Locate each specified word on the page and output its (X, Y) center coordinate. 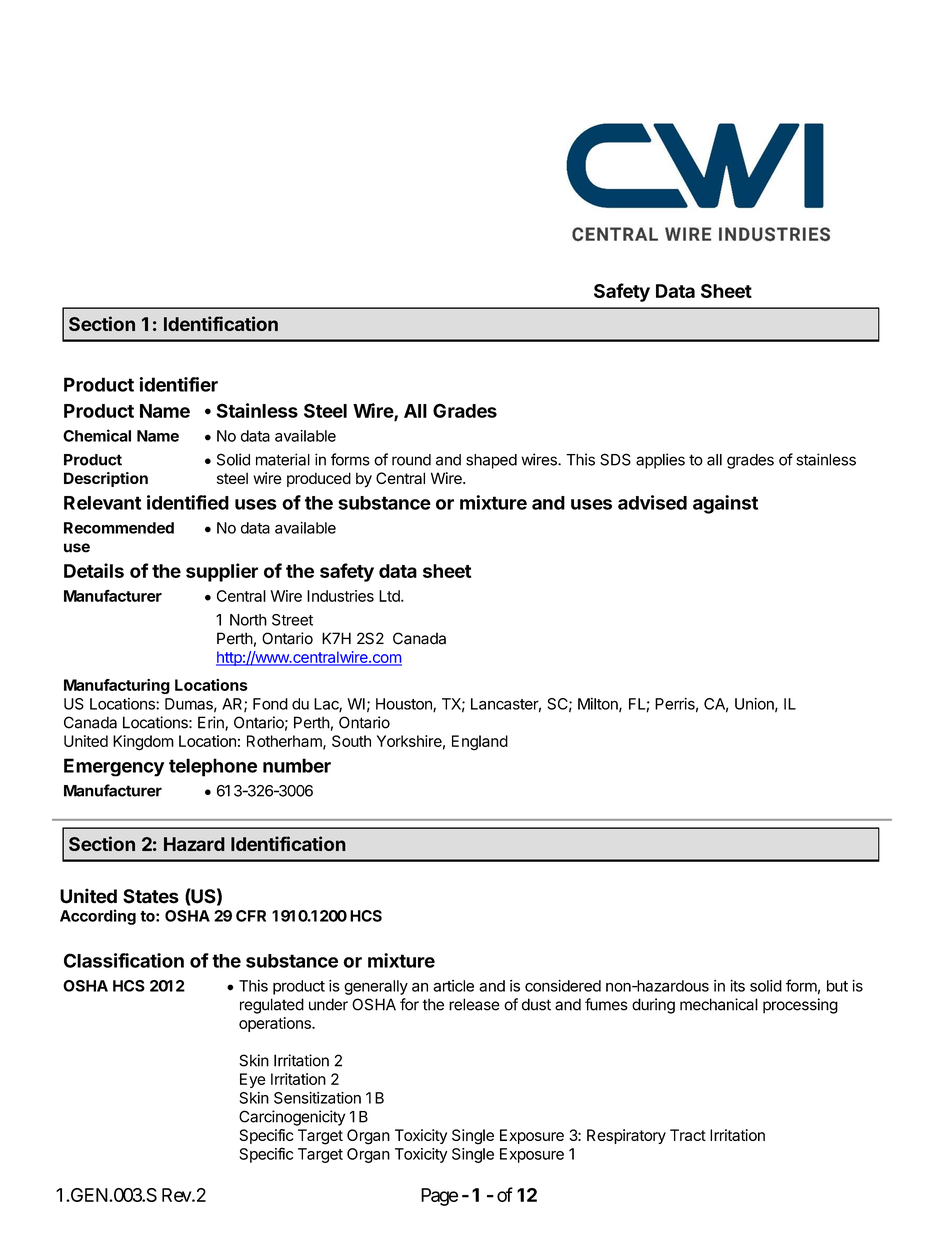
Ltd (390, 596)
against (725, 504)
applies (660, 461)
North (248, 620)
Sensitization (317, 1098)
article (453, 986)
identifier (179, 384)
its (737, 986)
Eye (253, 1080)
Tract (688, 1135)
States (151, 896)
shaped (491, 461)
